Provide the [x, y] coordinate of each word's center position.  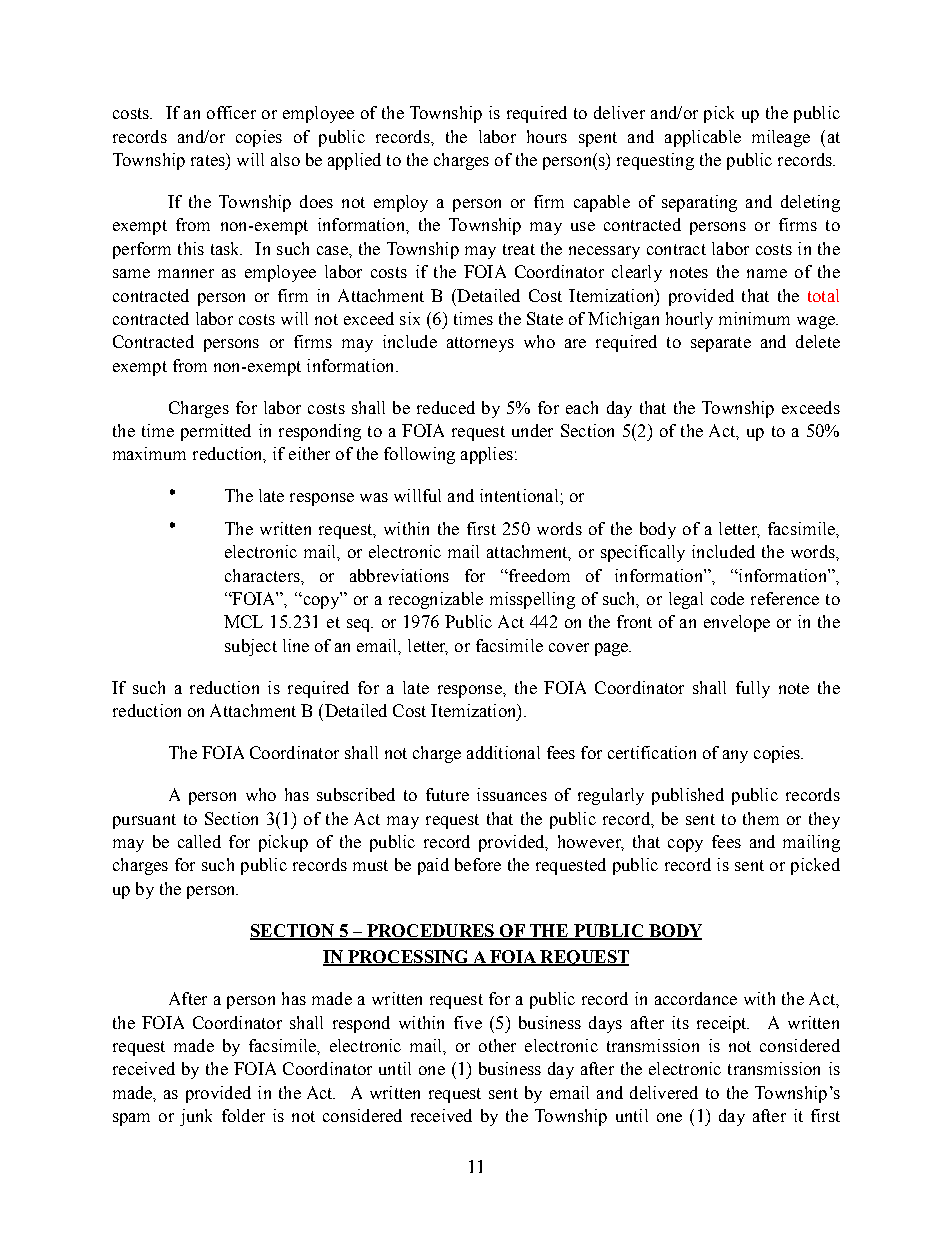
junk [196, 1117]
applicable [703, 138]
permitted [216, 432]
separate [721, 344]
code [727, 598]
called [199, 841]
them [761, 818]
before [478, 864]
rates [209, 159]
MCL [243, 621]
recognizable [436, 600]
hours [547, 136]
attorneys [480, 344]
